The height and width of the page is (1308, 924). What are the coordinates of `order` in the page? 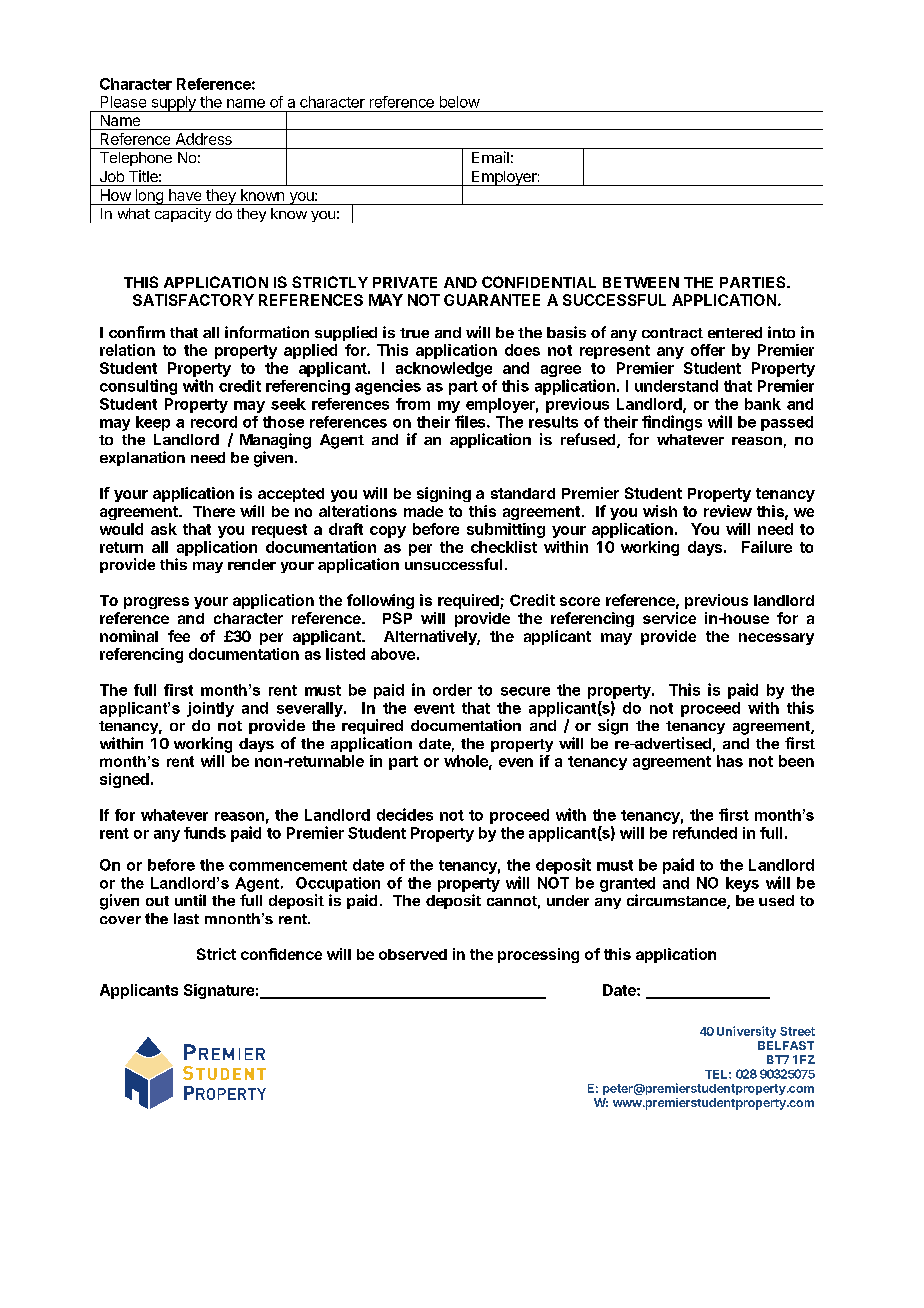 It's located at (452, 690).
